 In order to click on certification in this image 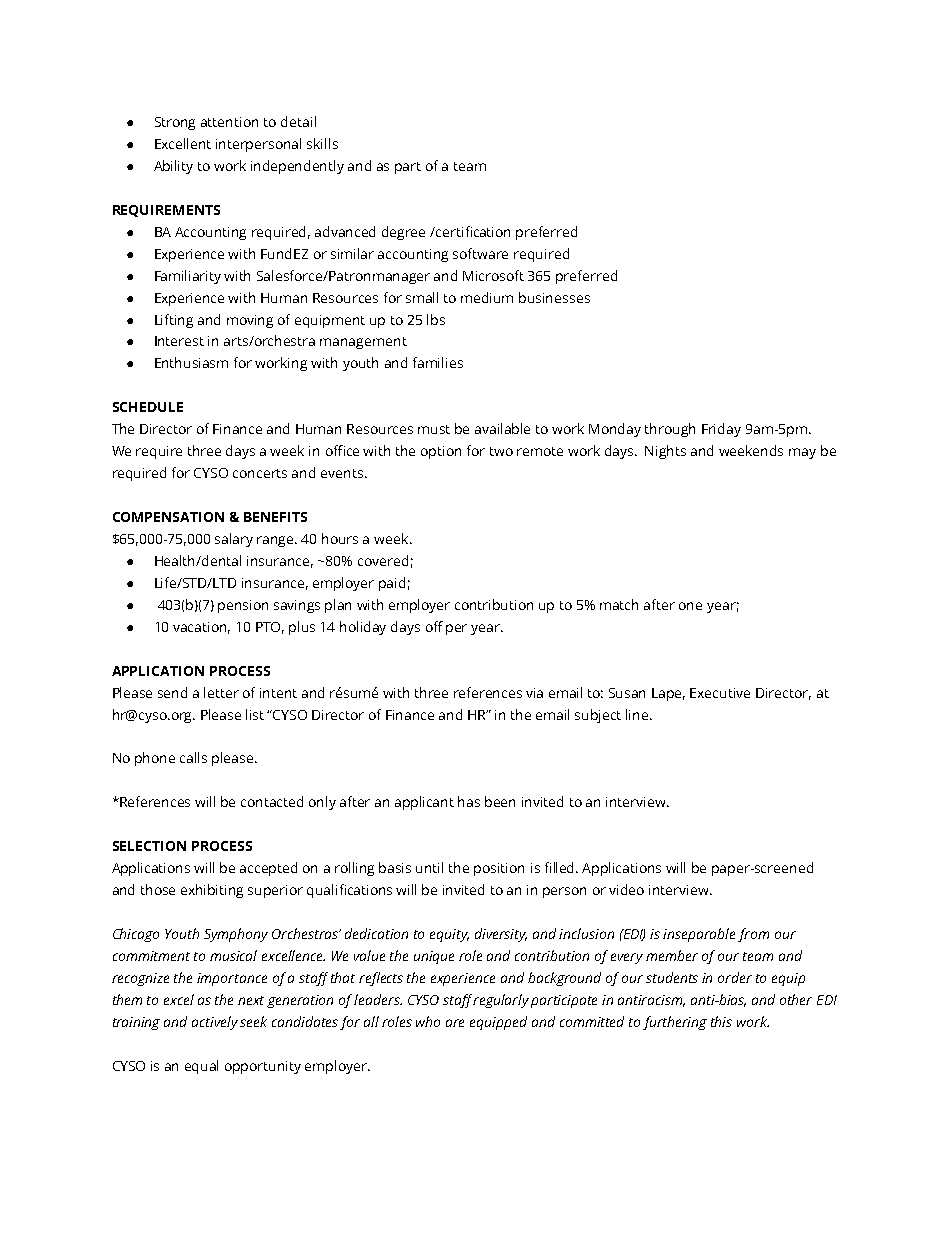, I will do `click(472, 231)`.
